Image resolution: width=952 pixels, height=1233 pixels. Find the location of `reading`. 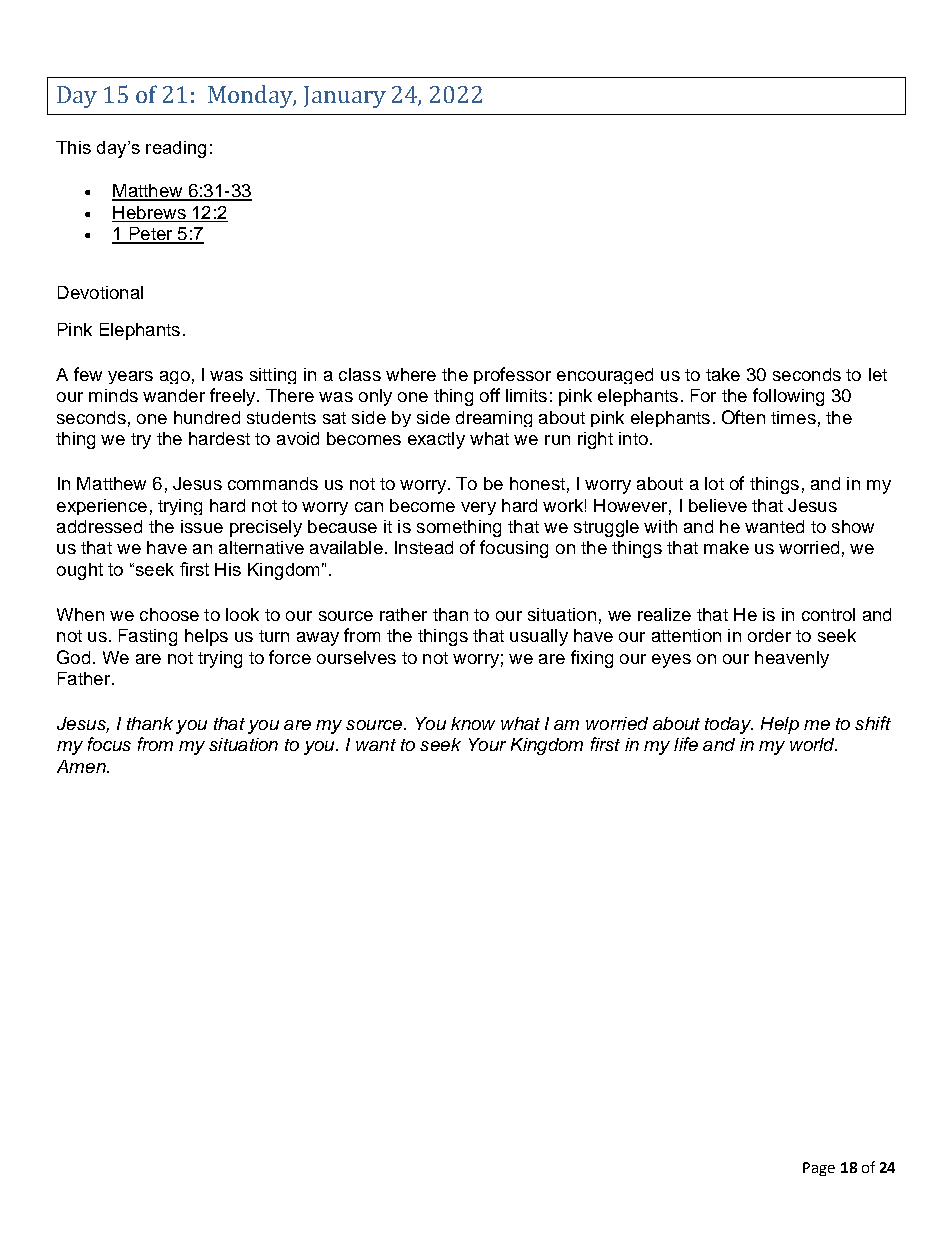

reading is located at coordinates (176, 149).
